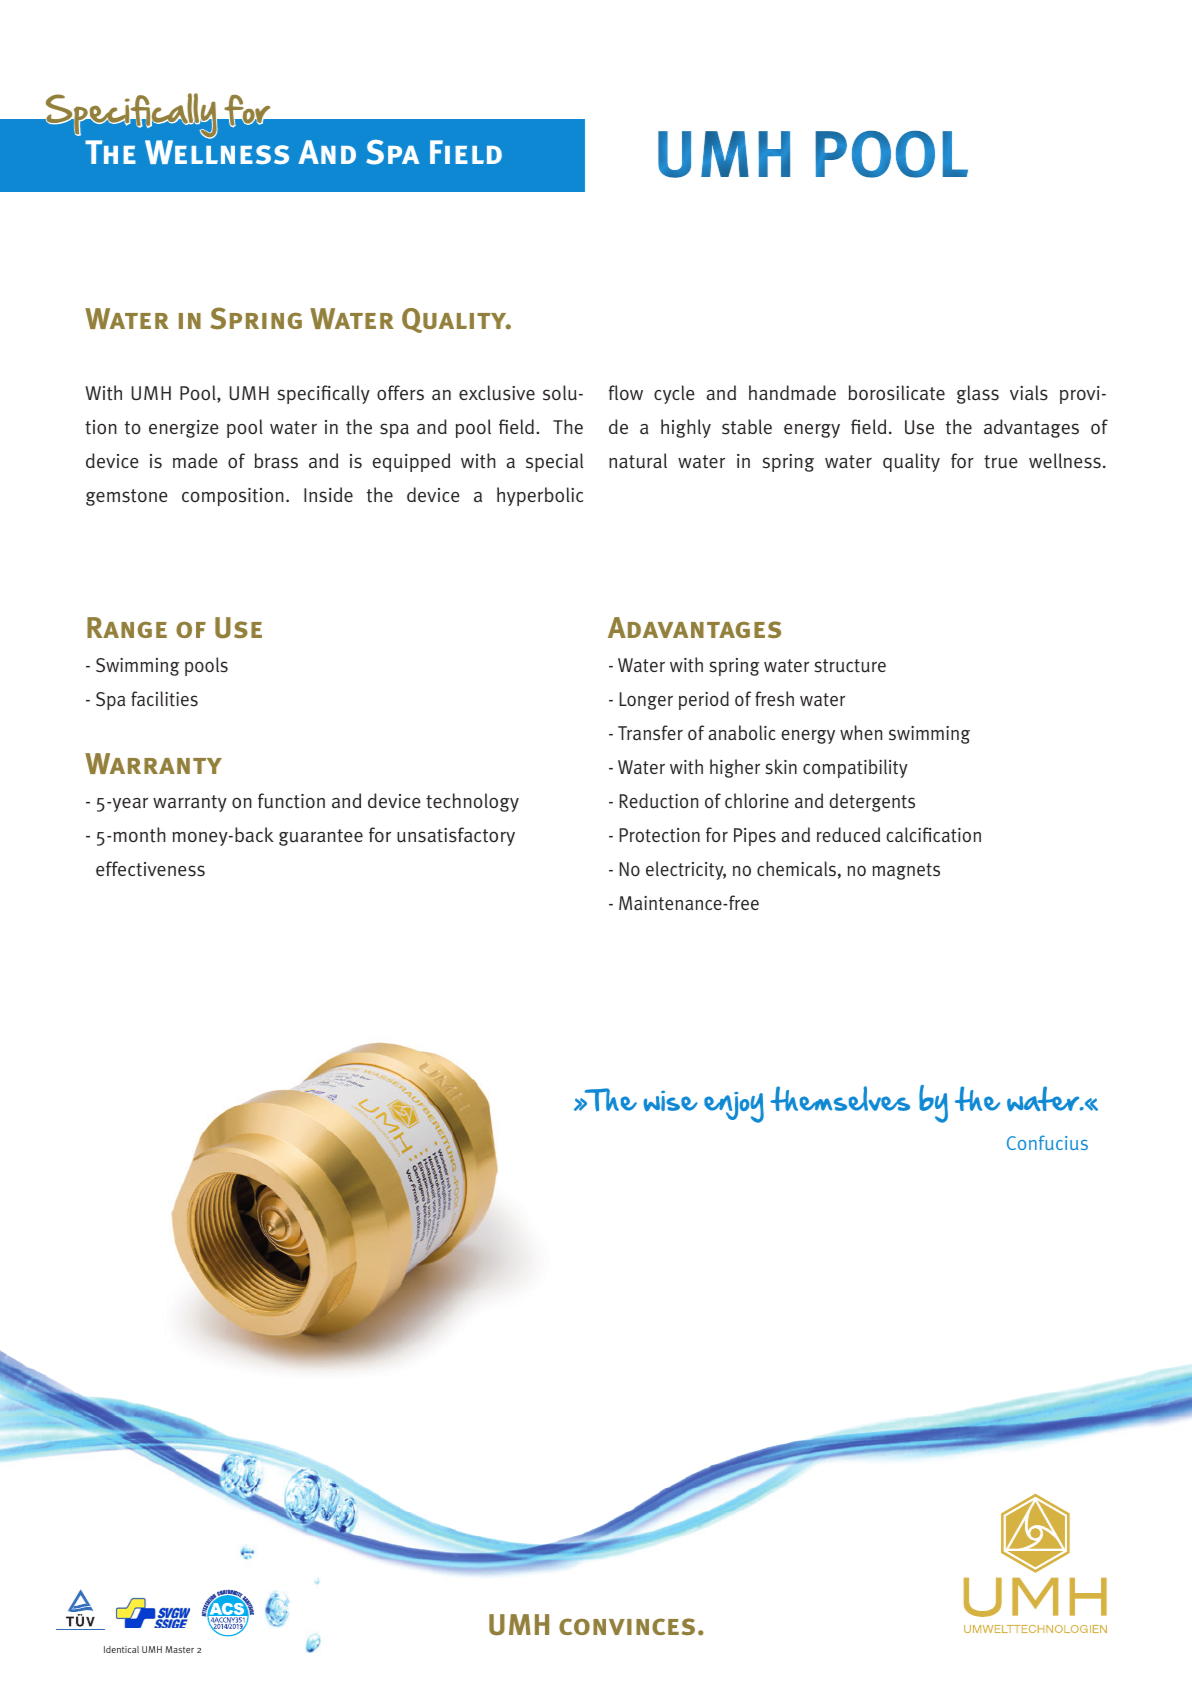 The height and width of the screenshot is (1685, 1192). What do you see at coordinates (184, 429) in the screenshot?
I see `energize` at bounding box center [184, 429].
